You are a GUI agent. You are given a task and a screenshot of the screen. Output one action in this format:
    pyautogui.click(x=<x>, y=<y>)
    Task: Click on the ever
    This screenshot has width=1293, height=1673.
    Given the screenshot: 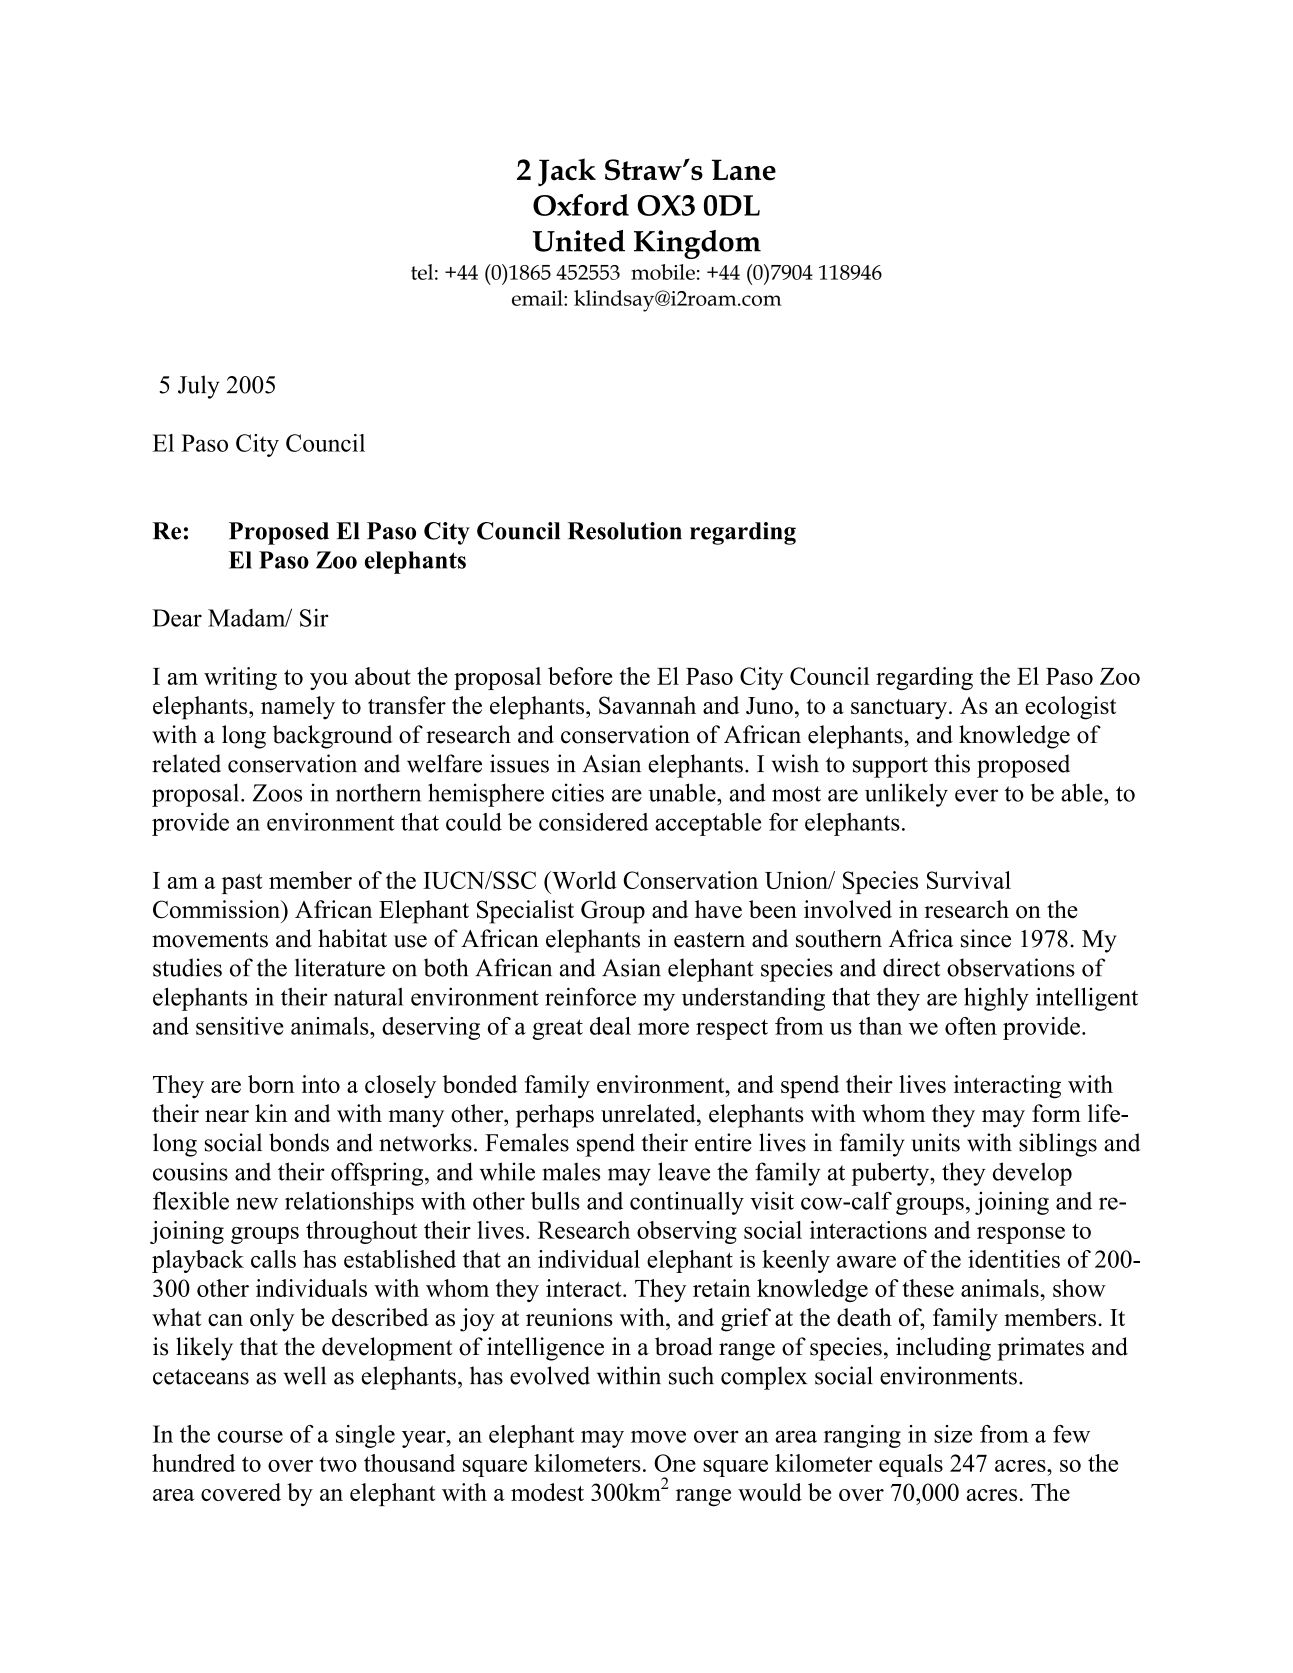 What is the action you would take?
    pyautogui.click(x=976, y=795)
